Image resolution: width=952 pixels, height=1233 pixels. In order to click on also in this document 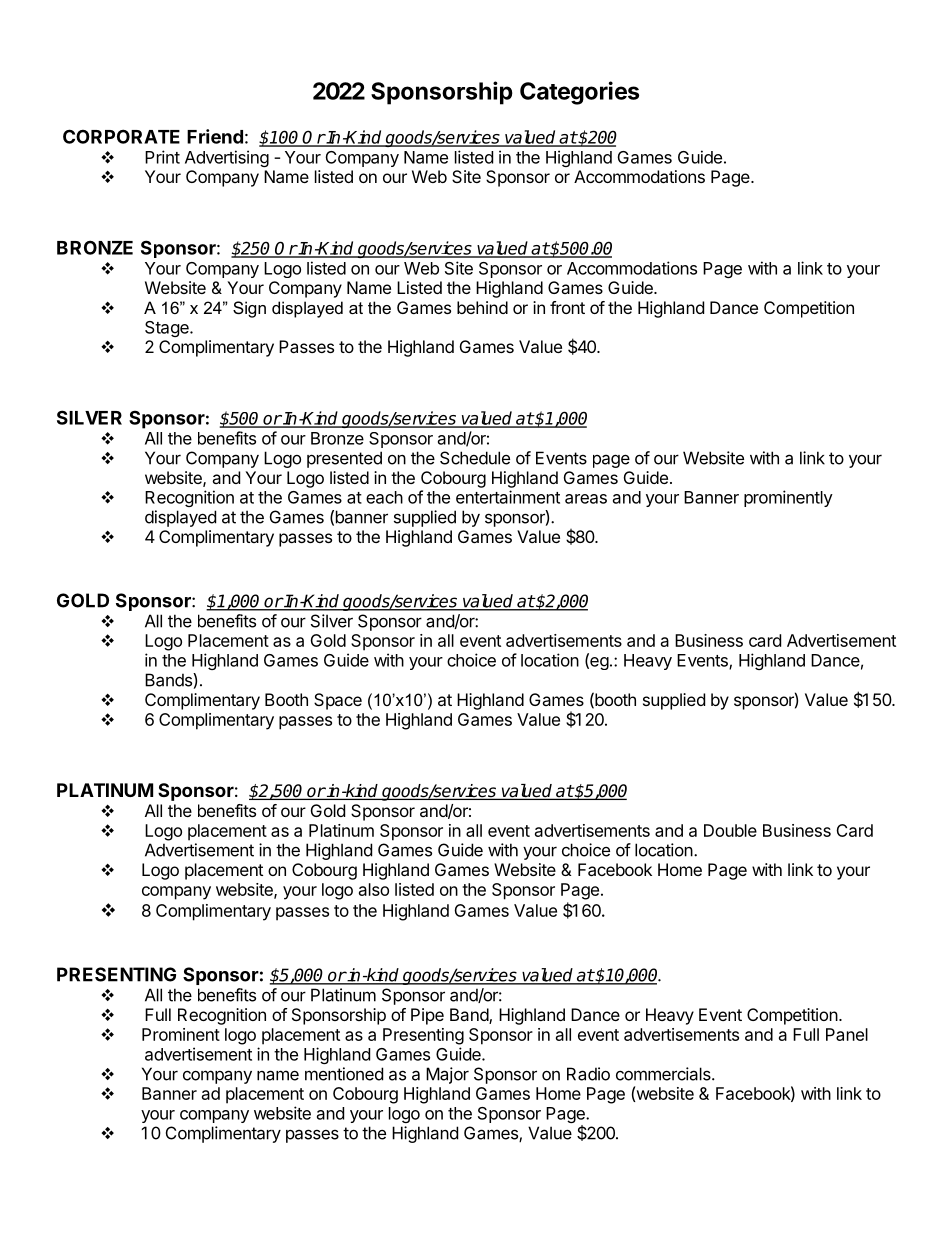, I will do `click(374, 889)`.
